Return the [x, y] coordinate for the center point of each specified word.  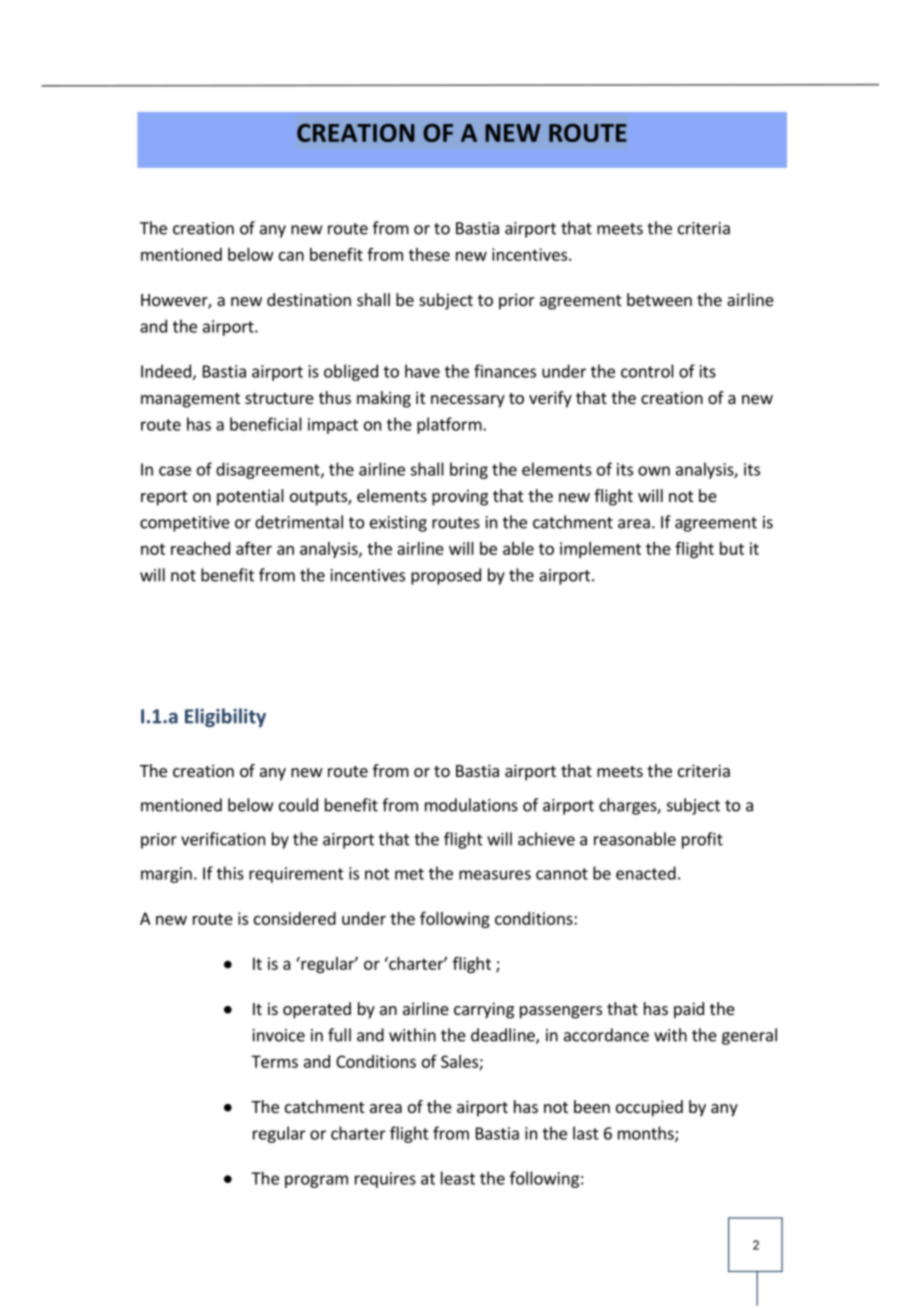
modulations [471, 805]
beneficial [266, 424]
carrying [484, 1010]
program [316, 1181]
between [659, 299]
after [254, 548]
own [654, 471]
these [429, 254]
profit [702, 840]
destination [309, 299]
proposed [446, 576]
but [732, 548]
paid [689, 1010]
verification [223, 839]
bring [469, 470]
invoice [279, 1035]
